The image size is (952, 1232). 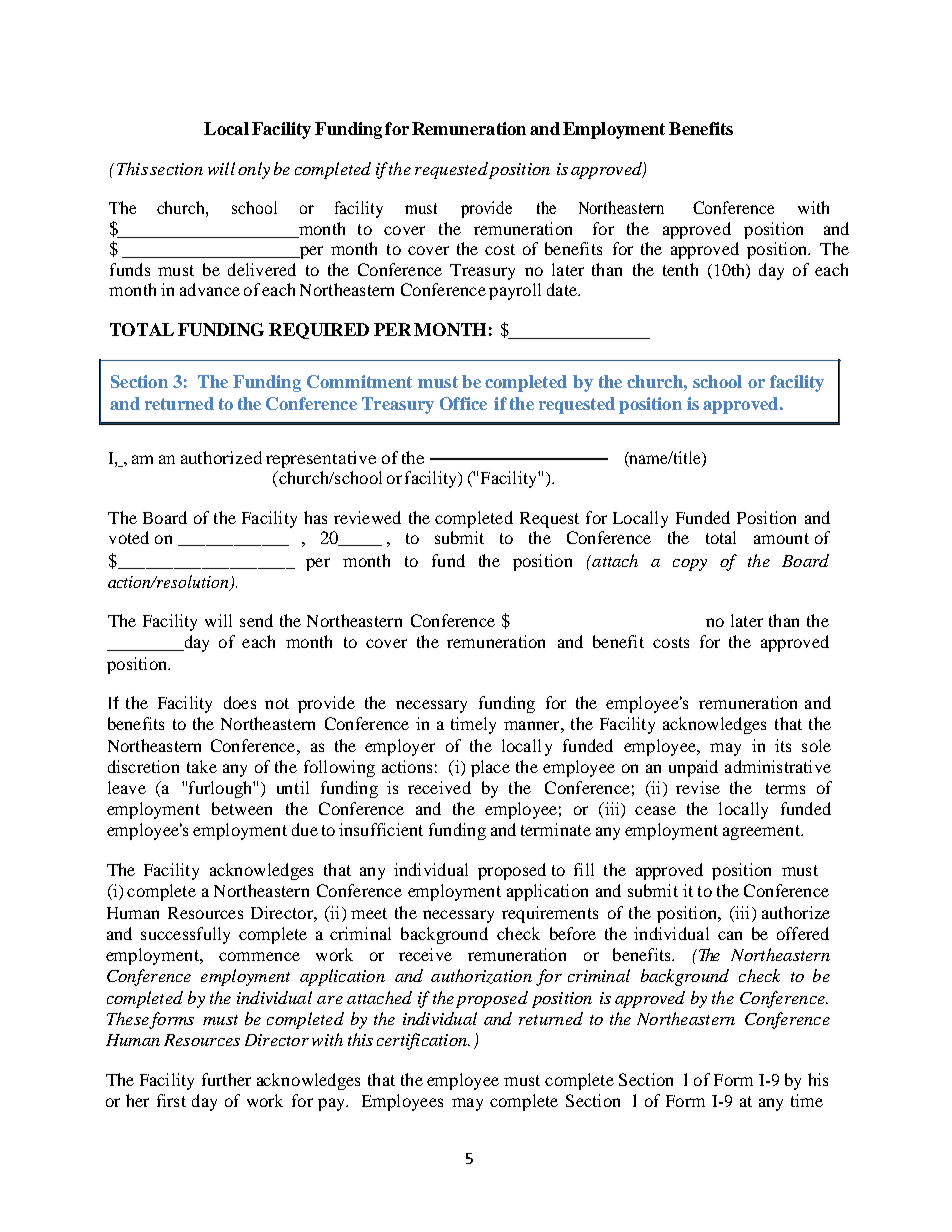 I want to click on further, so click(x=226, y=1079).
